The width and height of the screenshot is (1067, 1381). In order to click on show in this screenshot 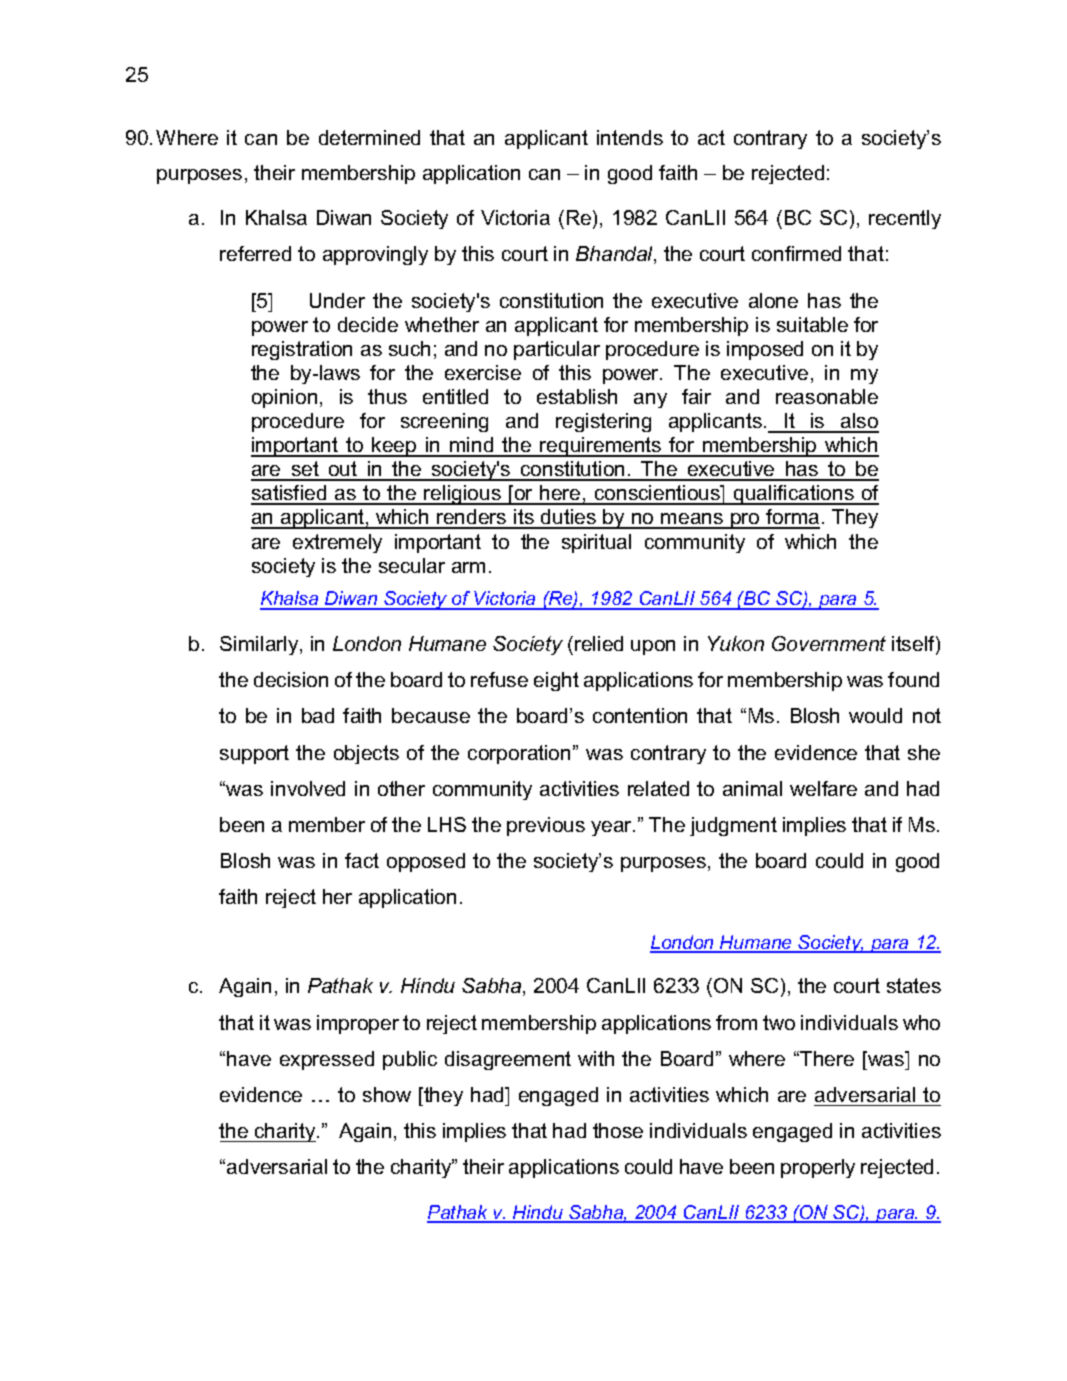, I will do `click(387, 1094)`.
